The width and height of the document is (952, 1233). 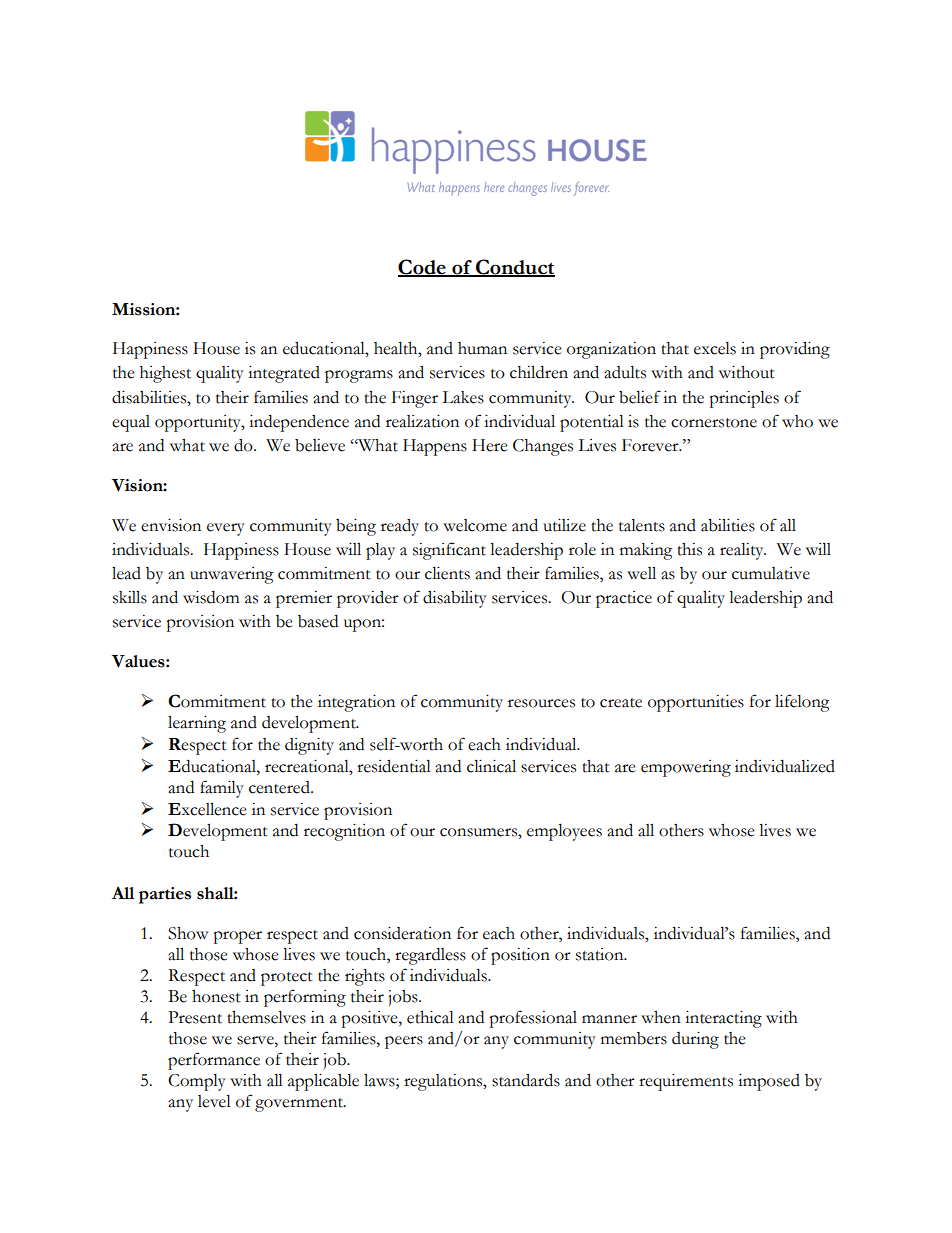 What do you see at coordinates (541, 703) in the document?
I see `resources` at bounding box center [541, 703].
